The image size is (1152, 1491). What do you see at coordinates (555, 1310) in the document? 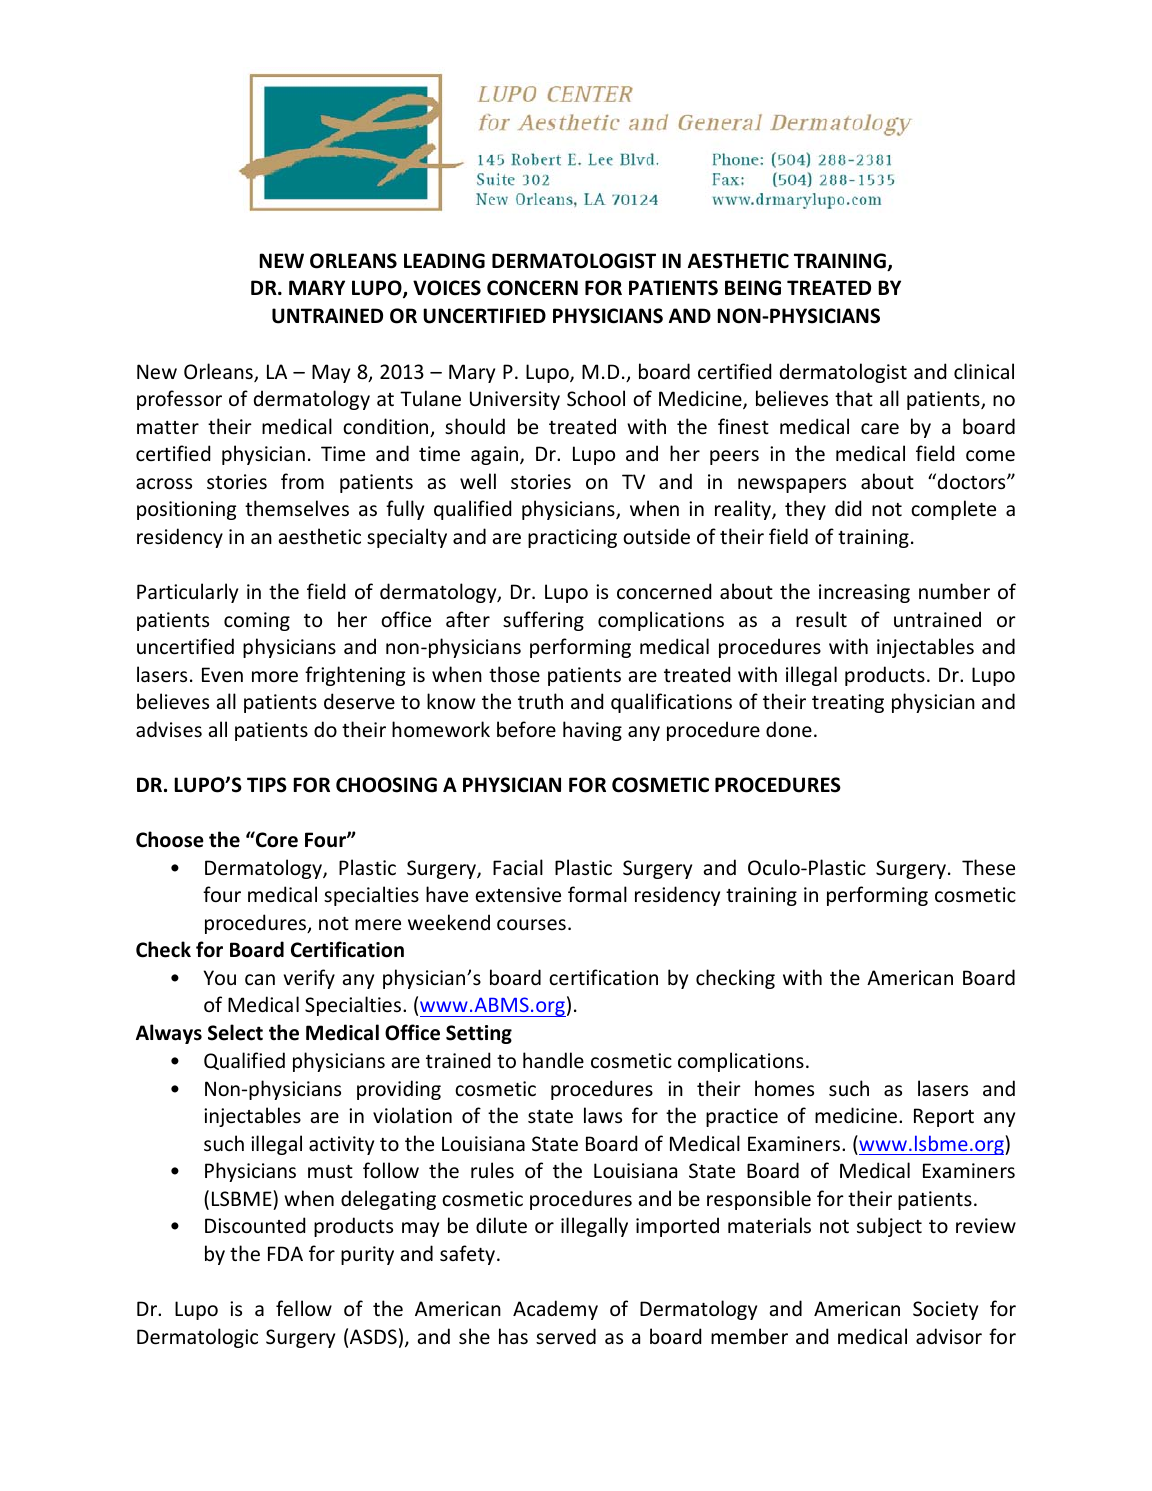
I see `Academy` at bounding box center [555, 1310].
